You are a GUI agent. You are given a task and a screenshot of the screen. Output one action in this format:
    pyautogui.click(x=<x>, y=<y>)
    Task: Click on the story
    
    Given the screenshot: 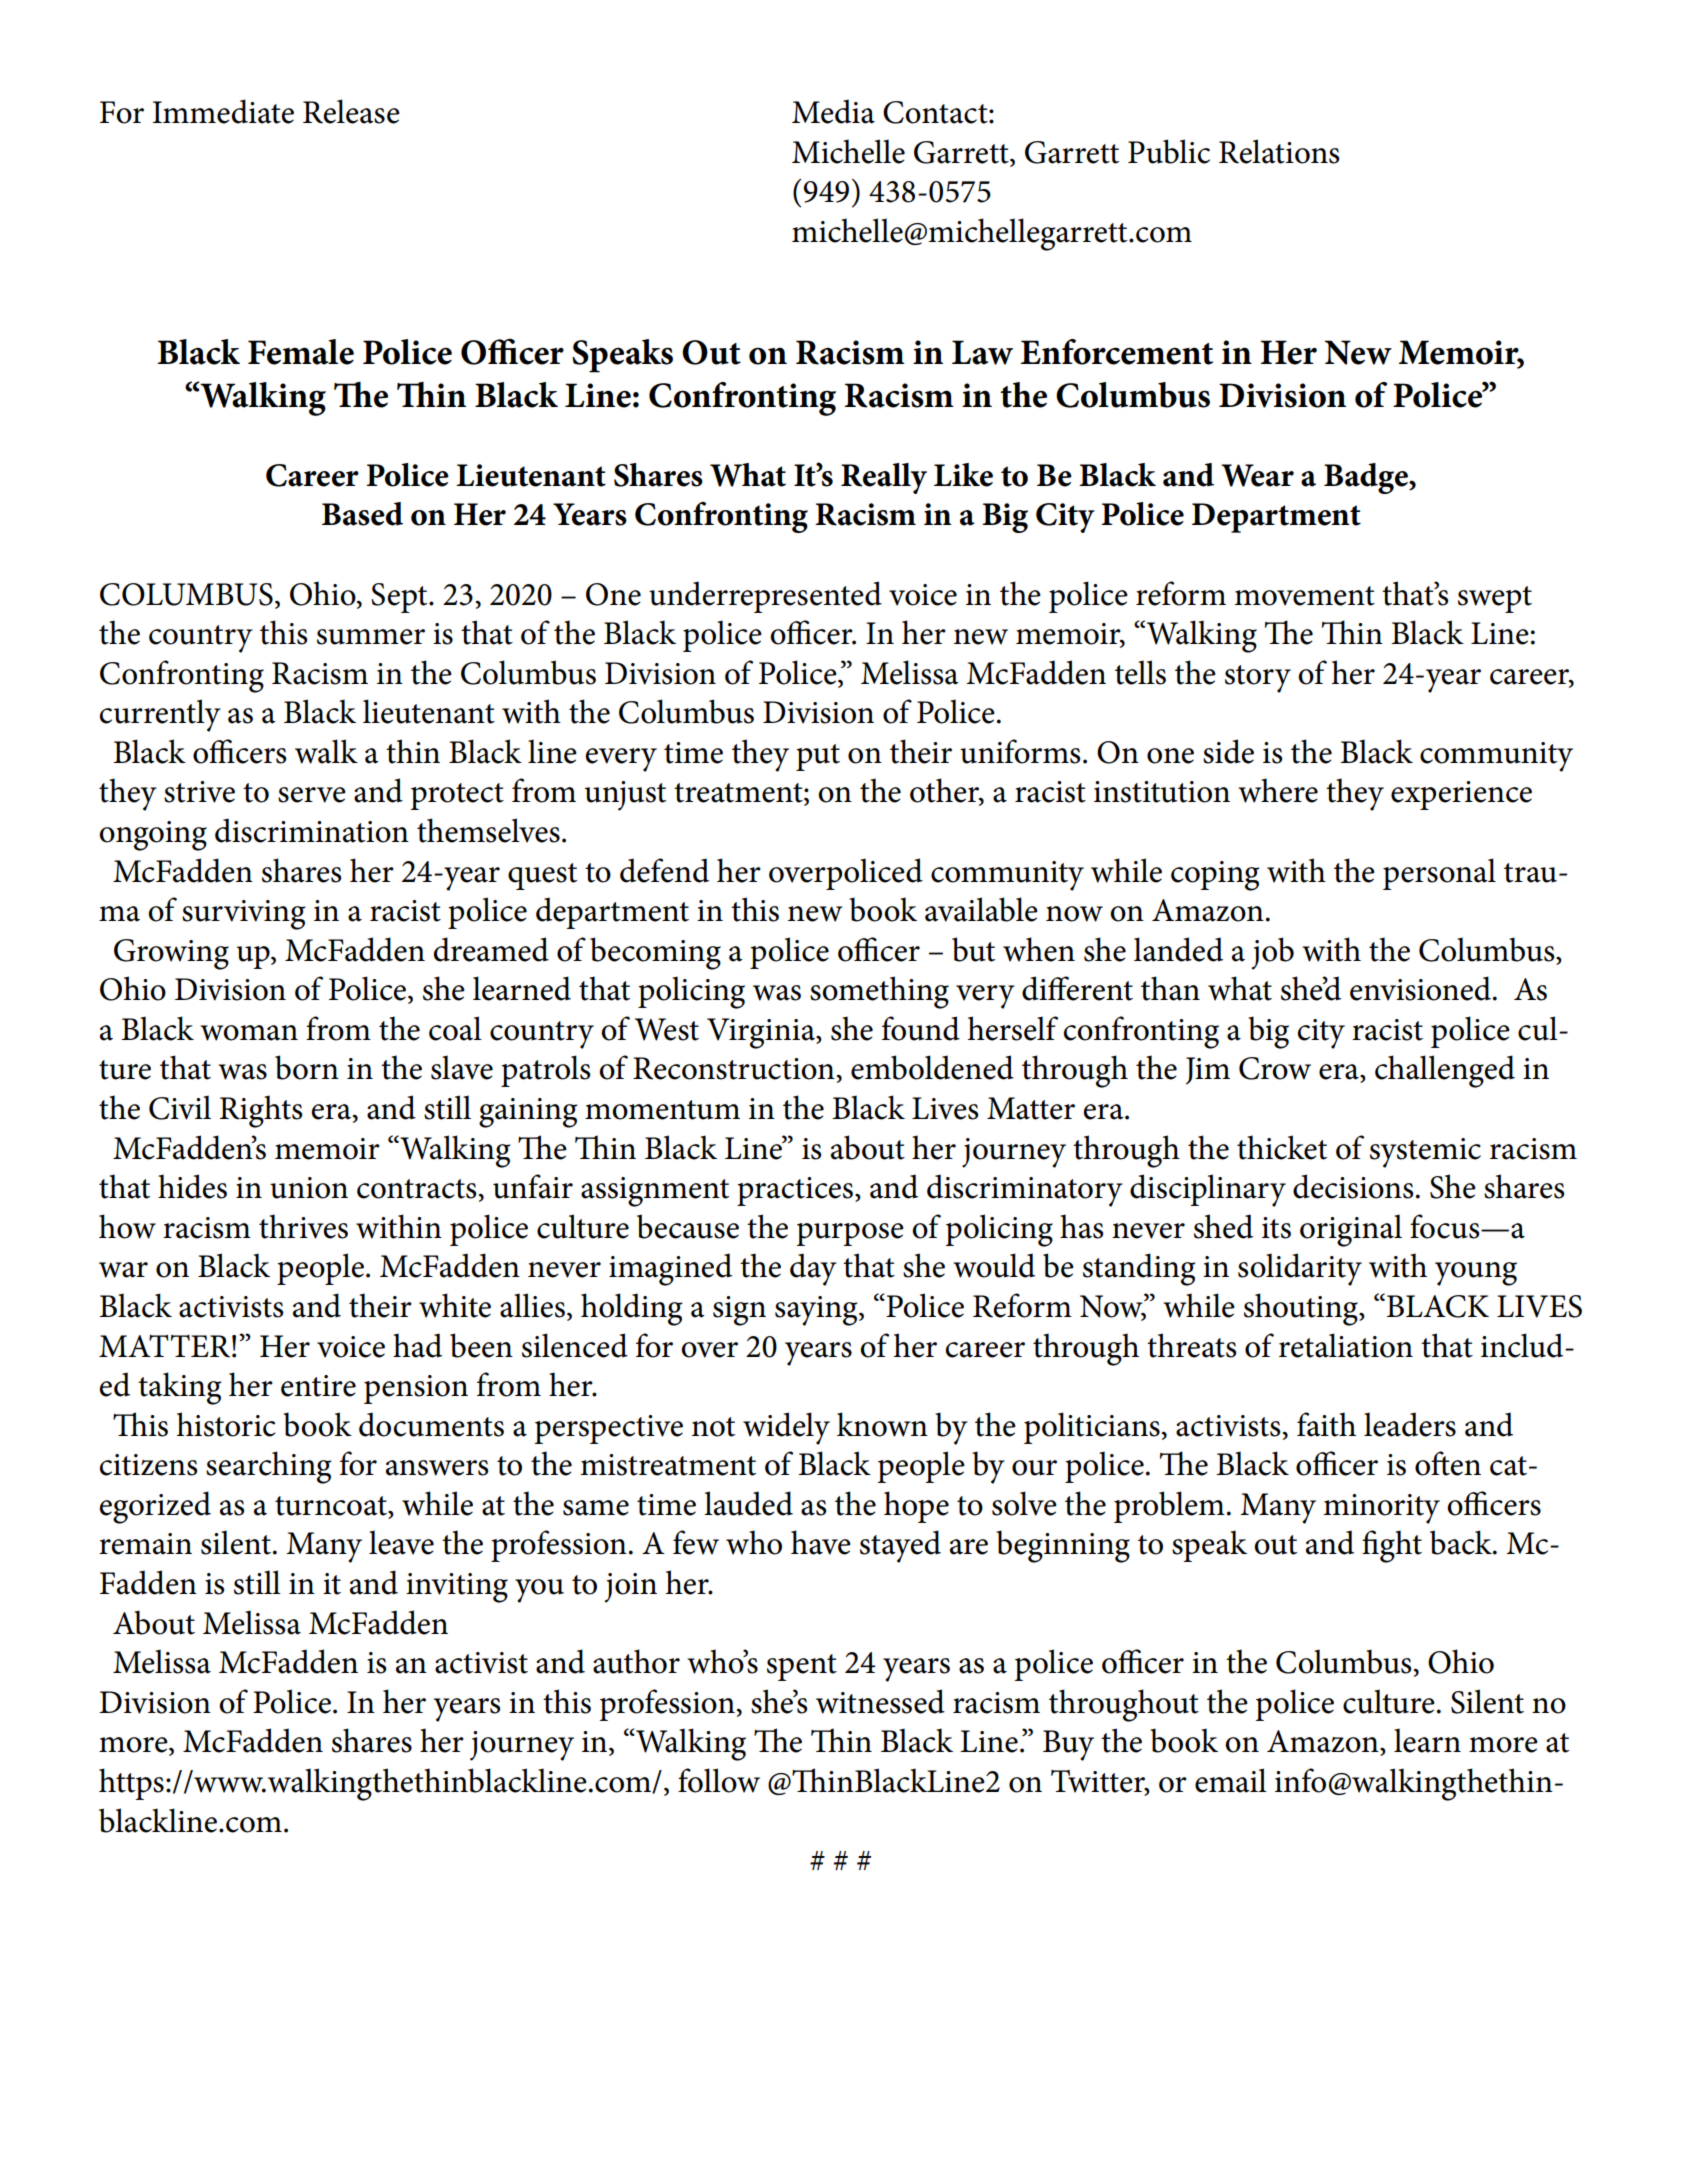 What is the action you would take?
    pyautogui.click(x=1258, y=679)
